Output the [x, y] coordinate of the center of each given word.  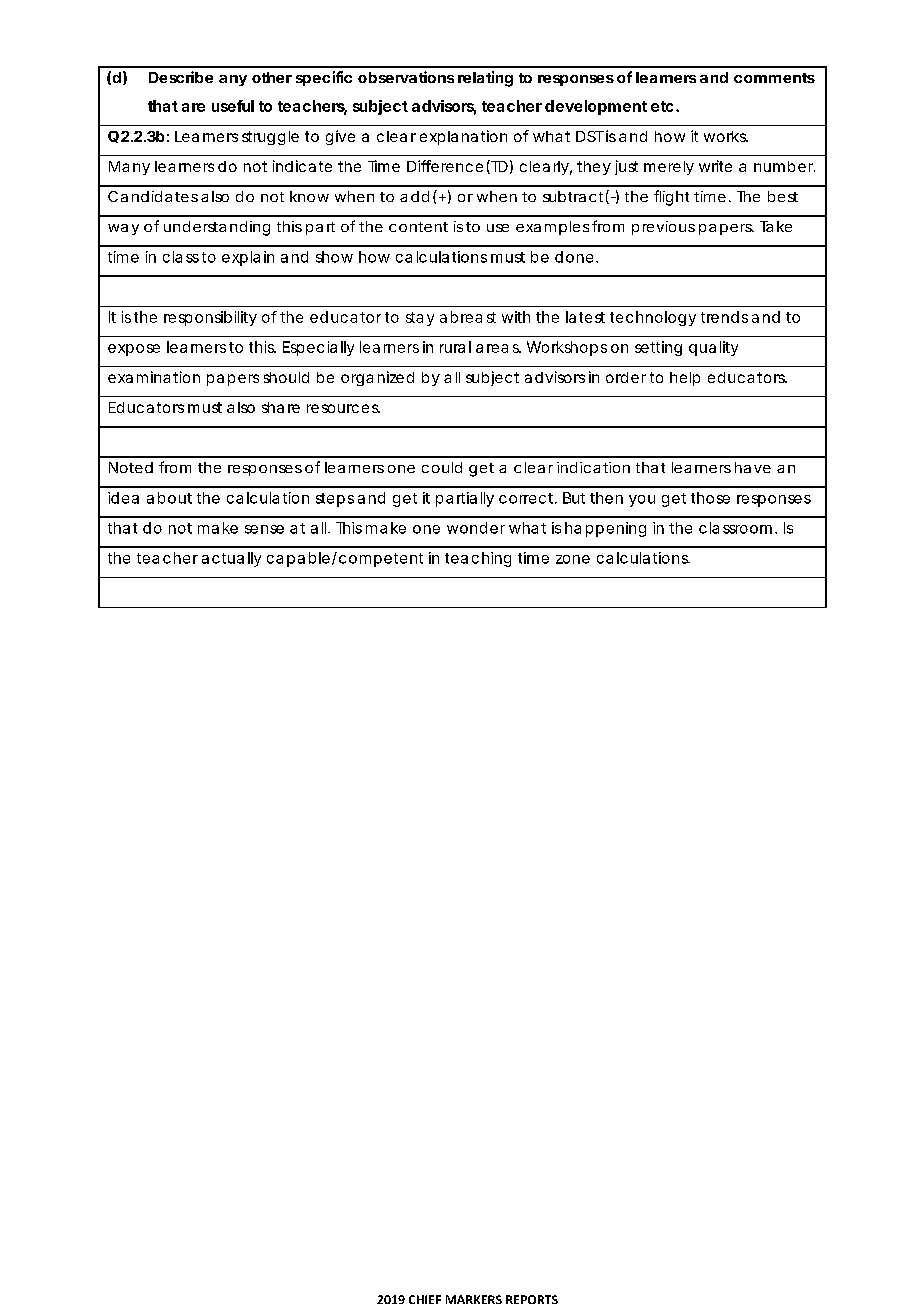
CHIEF [425, 1299]
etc [662, 106]
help [685, 379]
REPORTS [532, 1299]
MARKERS [474, 1299]
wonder [476, 528]
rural [455, 347]
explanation [463, 137]
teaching [478, 559]
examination [154, 377]
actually [231, 559]
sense [264, 529]
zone [573, 559]
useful [233, 106]
